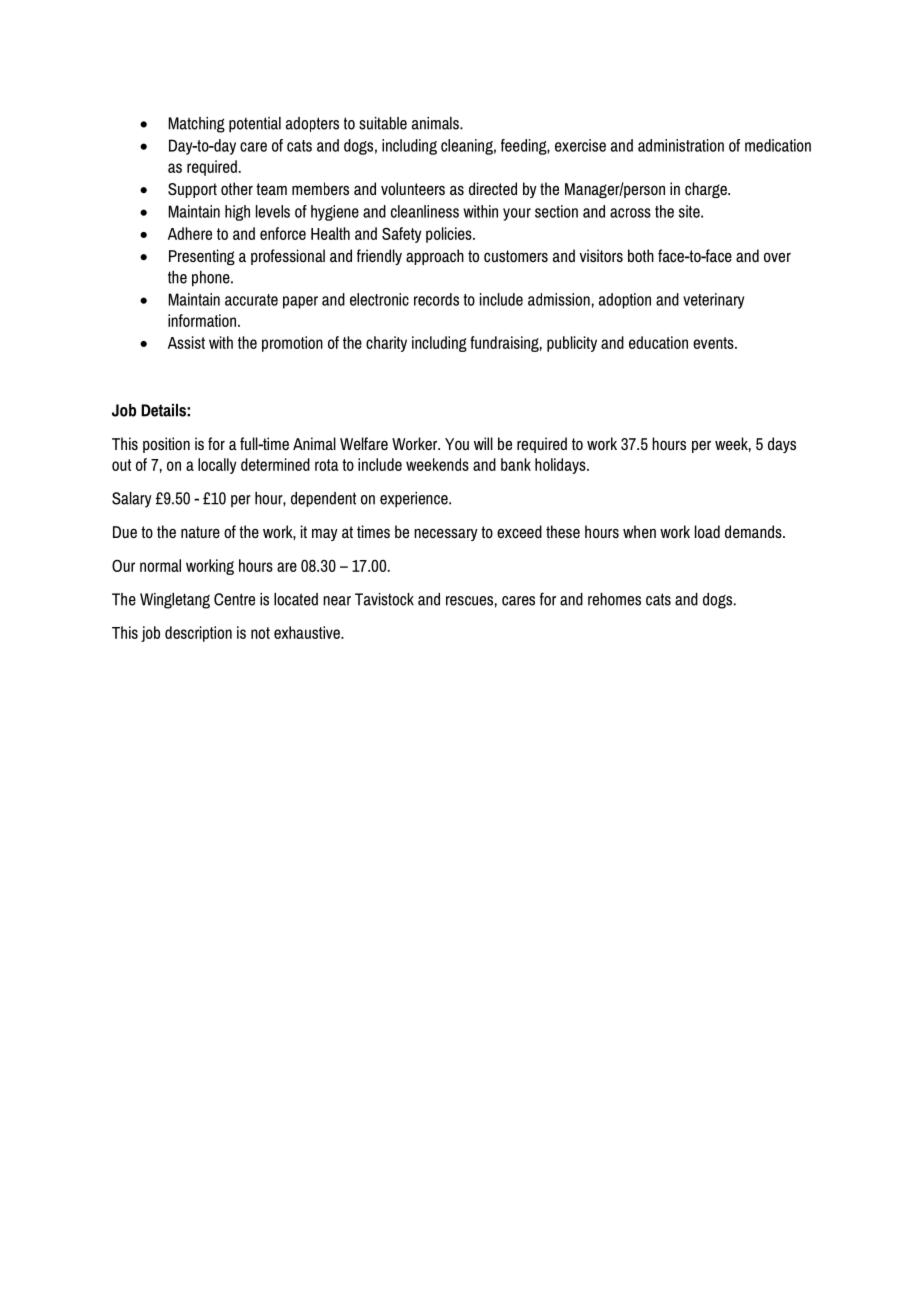 This document has width=924, height=1308. I want to click on Presenting, so click(202, 257).
